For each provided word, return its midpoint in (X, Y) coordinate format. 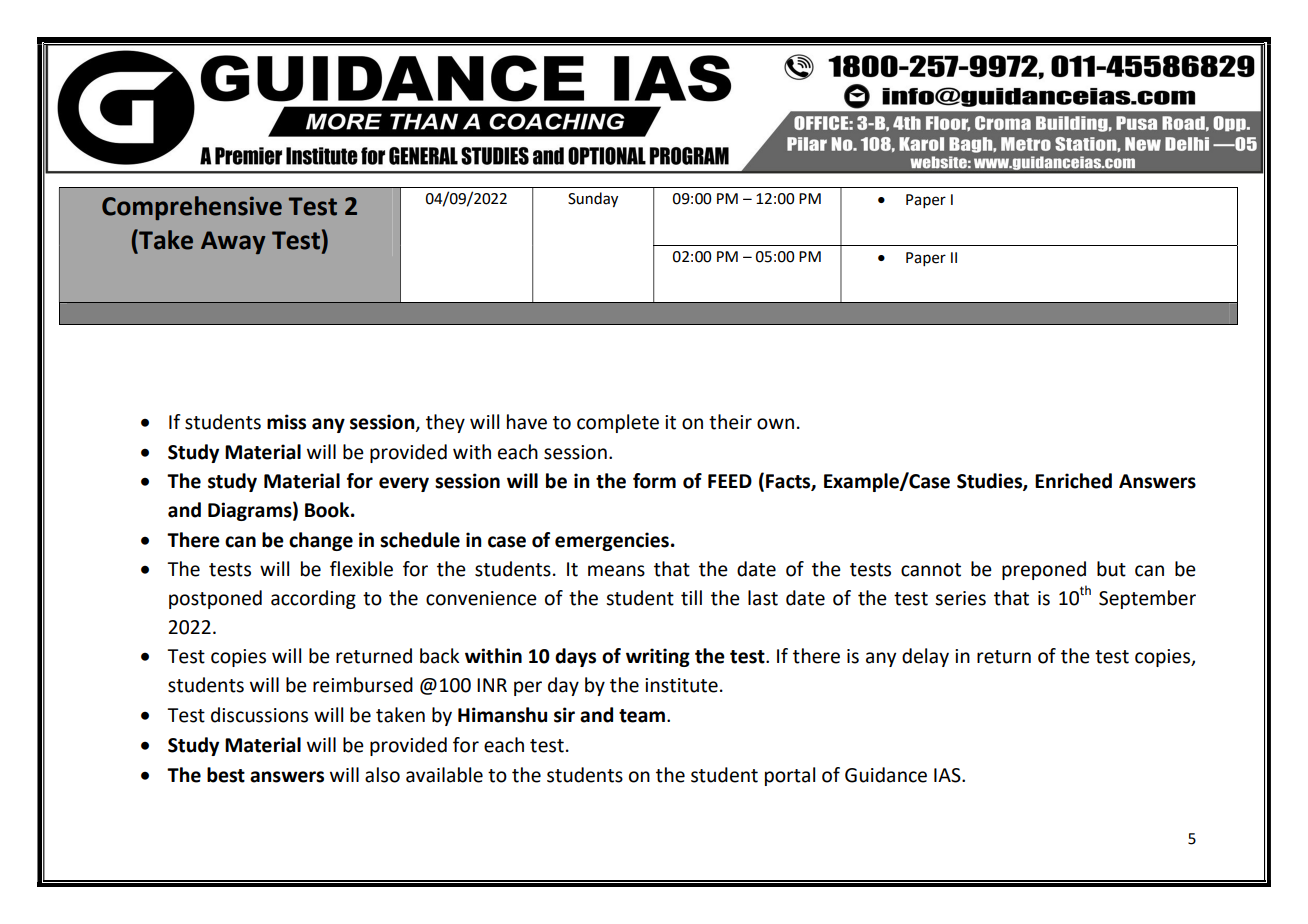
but (1111, 569)
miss (286, 422)
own (775, 424)
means (616, 571)
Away (233, 242)
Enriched (1073, 481)
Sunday (593, 200)
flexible (361, 569)
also (382, 775)
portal (790, 776)
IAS (948, 775)
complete (618, 423)
